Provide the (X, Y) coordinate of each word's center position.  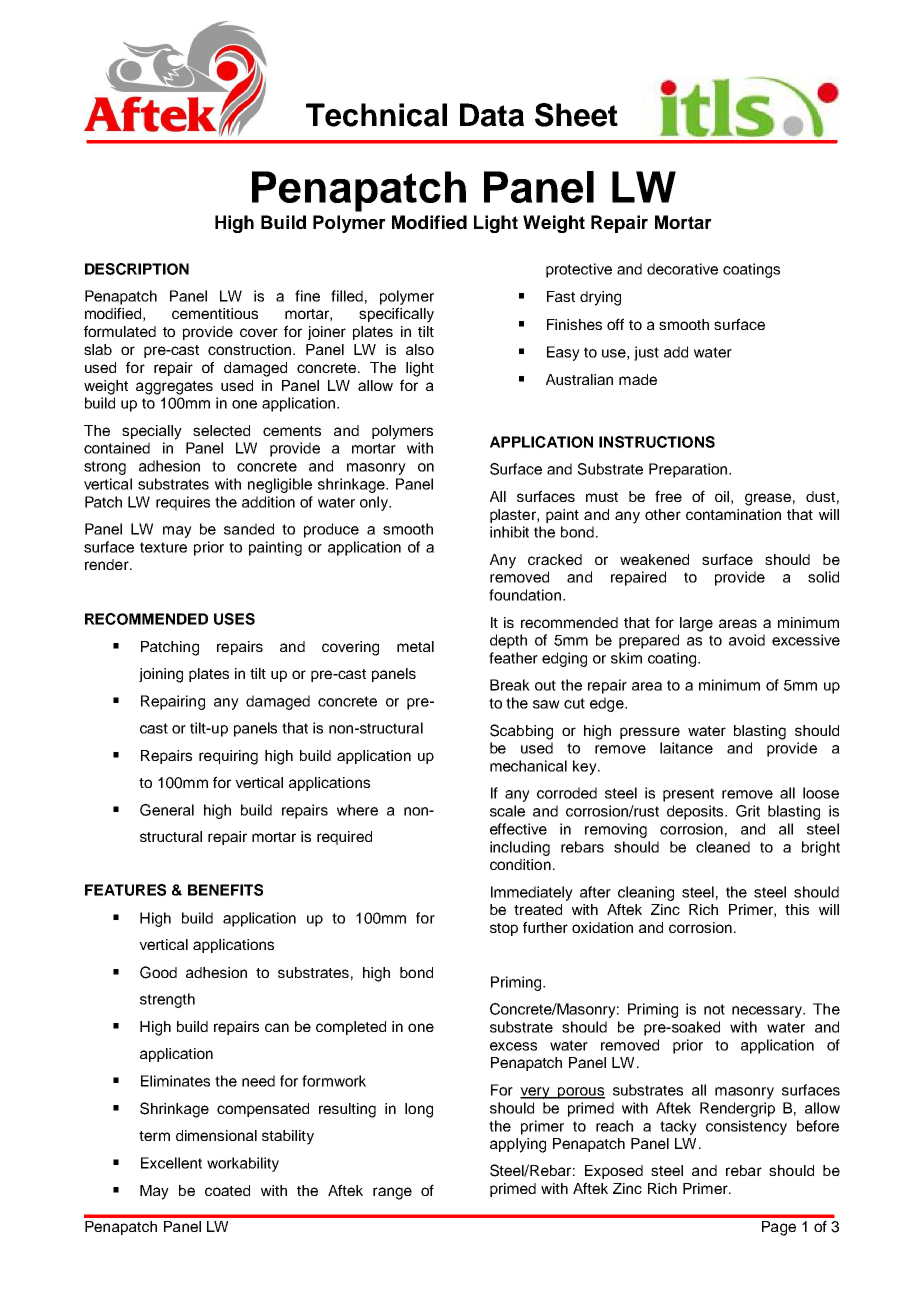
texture (163, 547)
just (646, 353)
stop (504, 929)
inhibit (509, 532)
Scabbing (521, 732)
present (688, 795)
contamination (733, 514)
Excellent (171, 1163)
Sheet (576, 115)
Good (158, 972)
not (714, 1009)
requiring (228, 757)
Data (492, 115)
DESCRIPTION (137, 269)
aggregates (174, 388)
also (420, 349)
